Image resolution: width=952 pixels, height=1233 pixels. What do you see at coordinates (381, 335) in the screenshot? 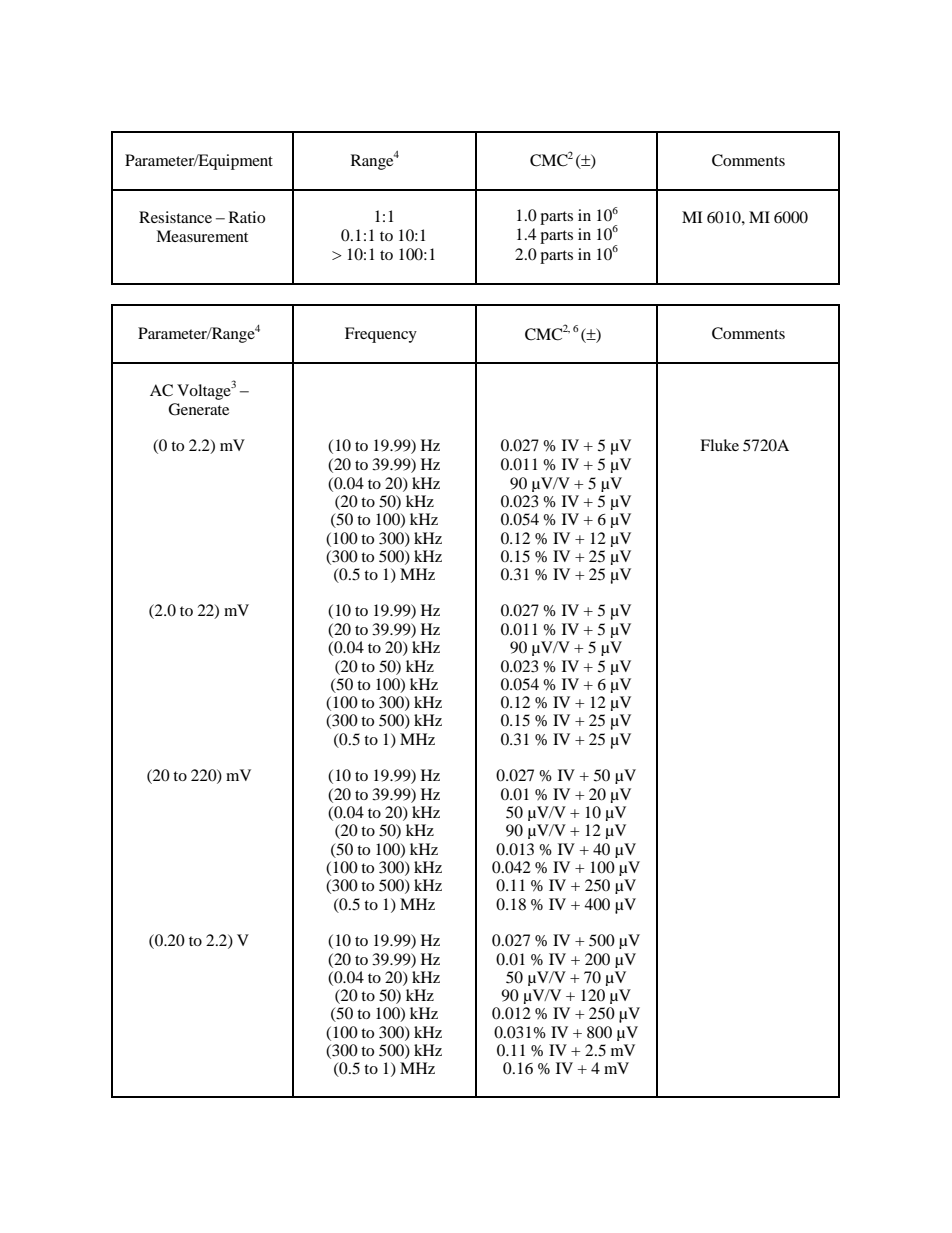
I see `Frequency` at bounding box center [381, 335].
